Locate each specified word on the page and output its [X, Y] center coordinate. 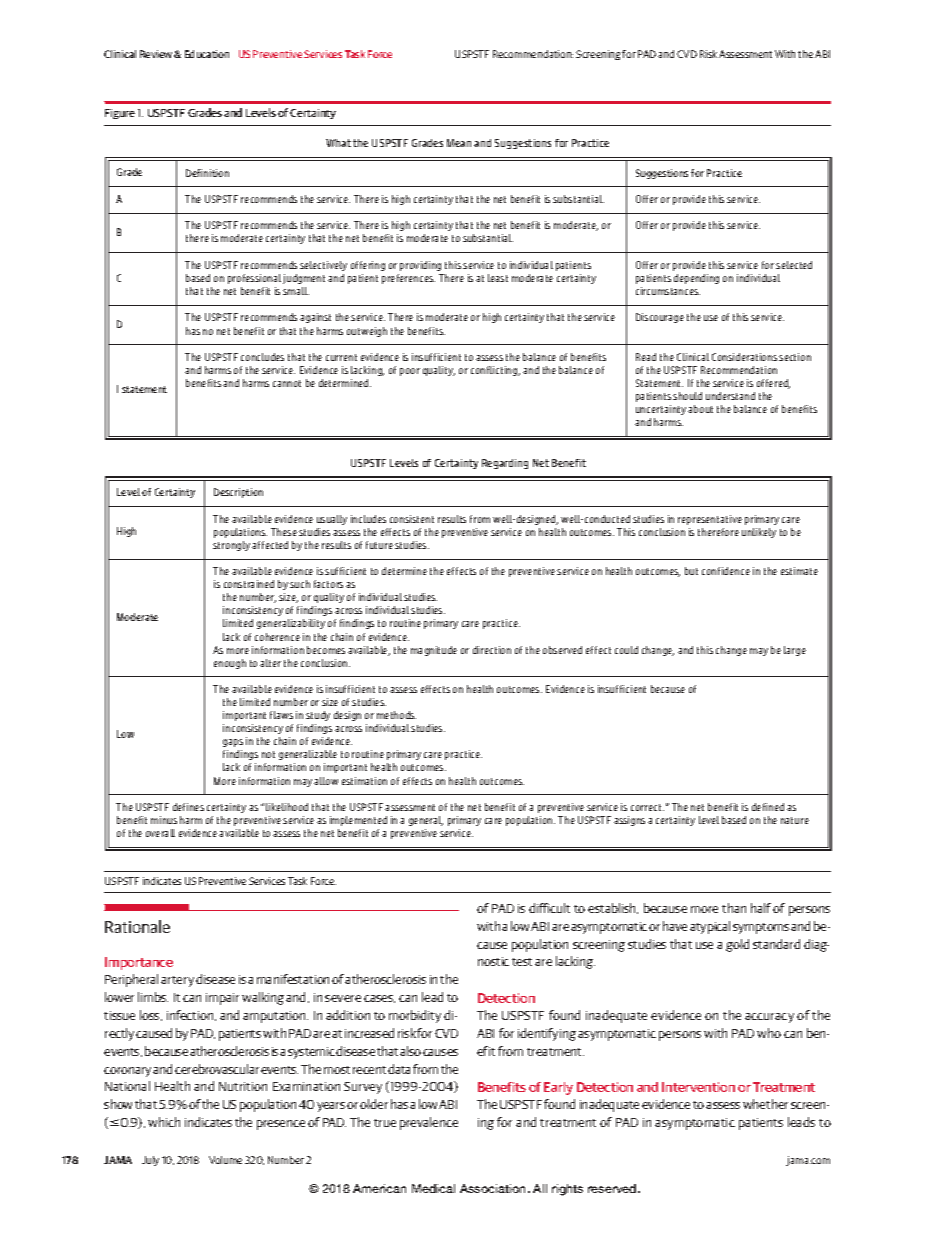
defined [768, 807]
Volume [225, 1160]
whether [765, 1104]
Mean [459, 143]
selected [794, 265]
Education [207, 54]
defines [188, 807]
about [700, 409]
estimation [364, 781]
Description [238, 493]
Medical [433, 1188]
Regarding [505, 464]
